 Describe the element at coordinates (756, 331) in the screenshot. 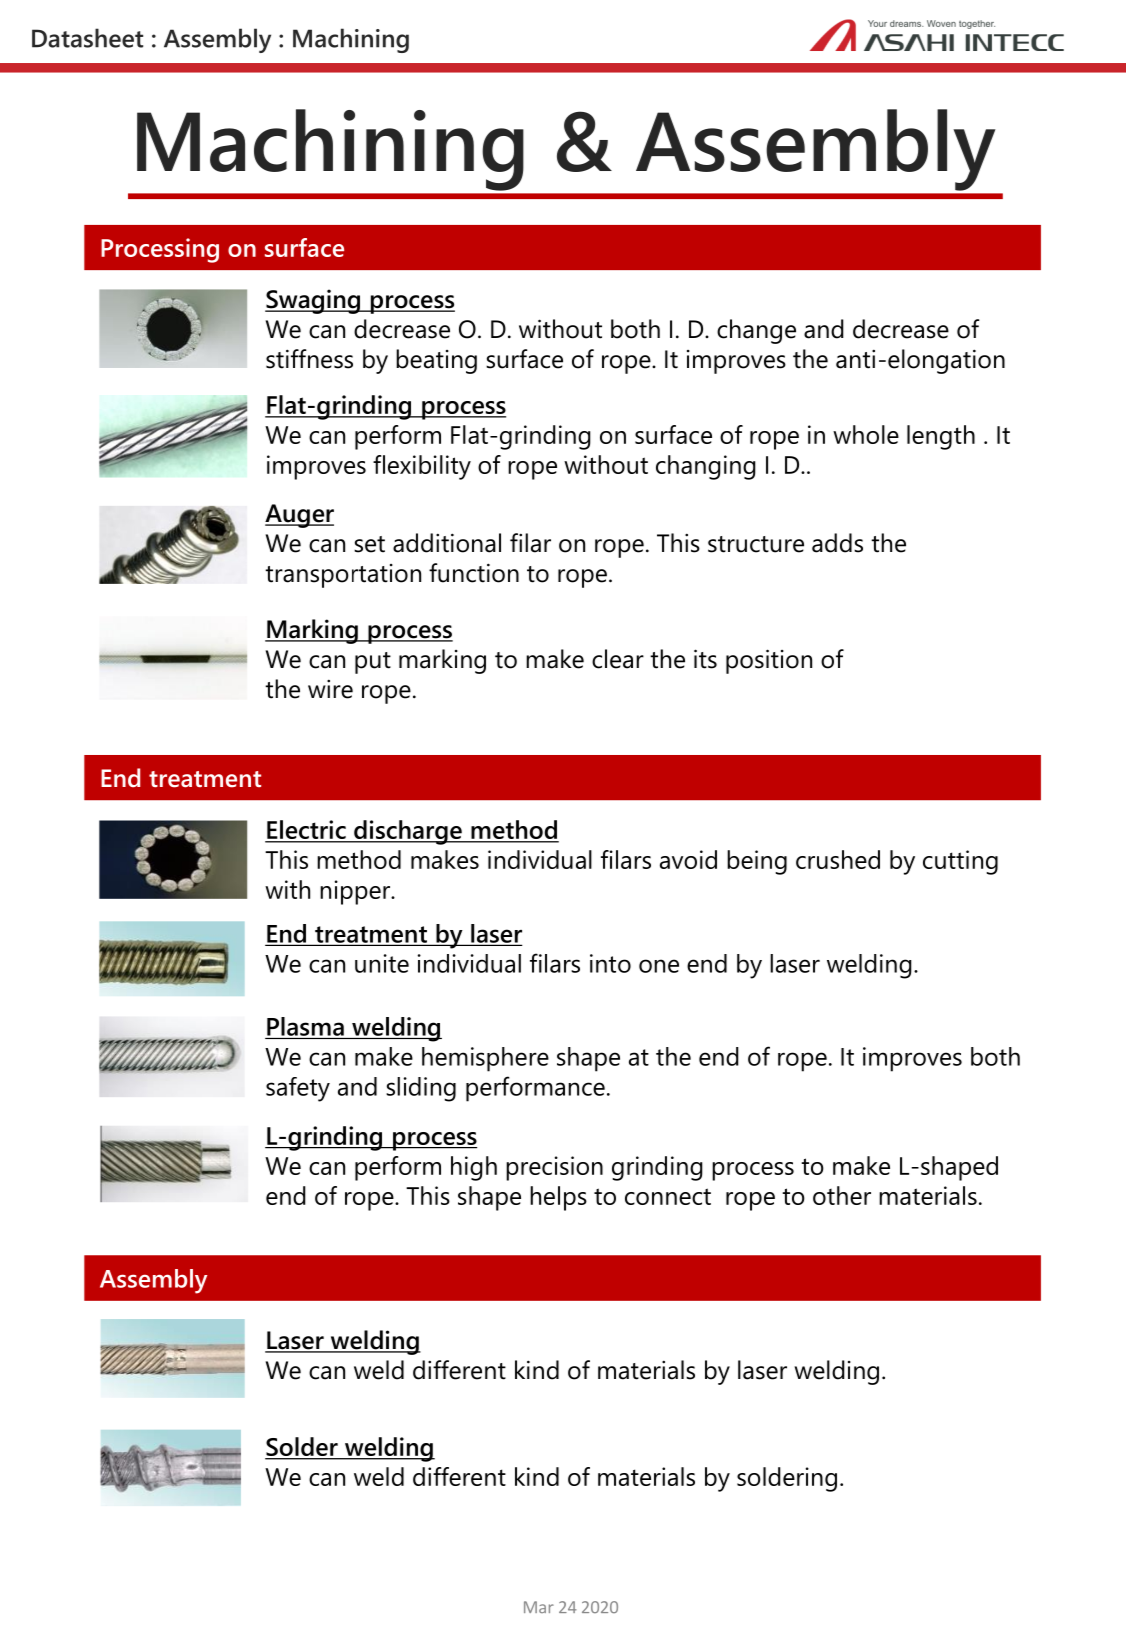

I see `change` at that location.
